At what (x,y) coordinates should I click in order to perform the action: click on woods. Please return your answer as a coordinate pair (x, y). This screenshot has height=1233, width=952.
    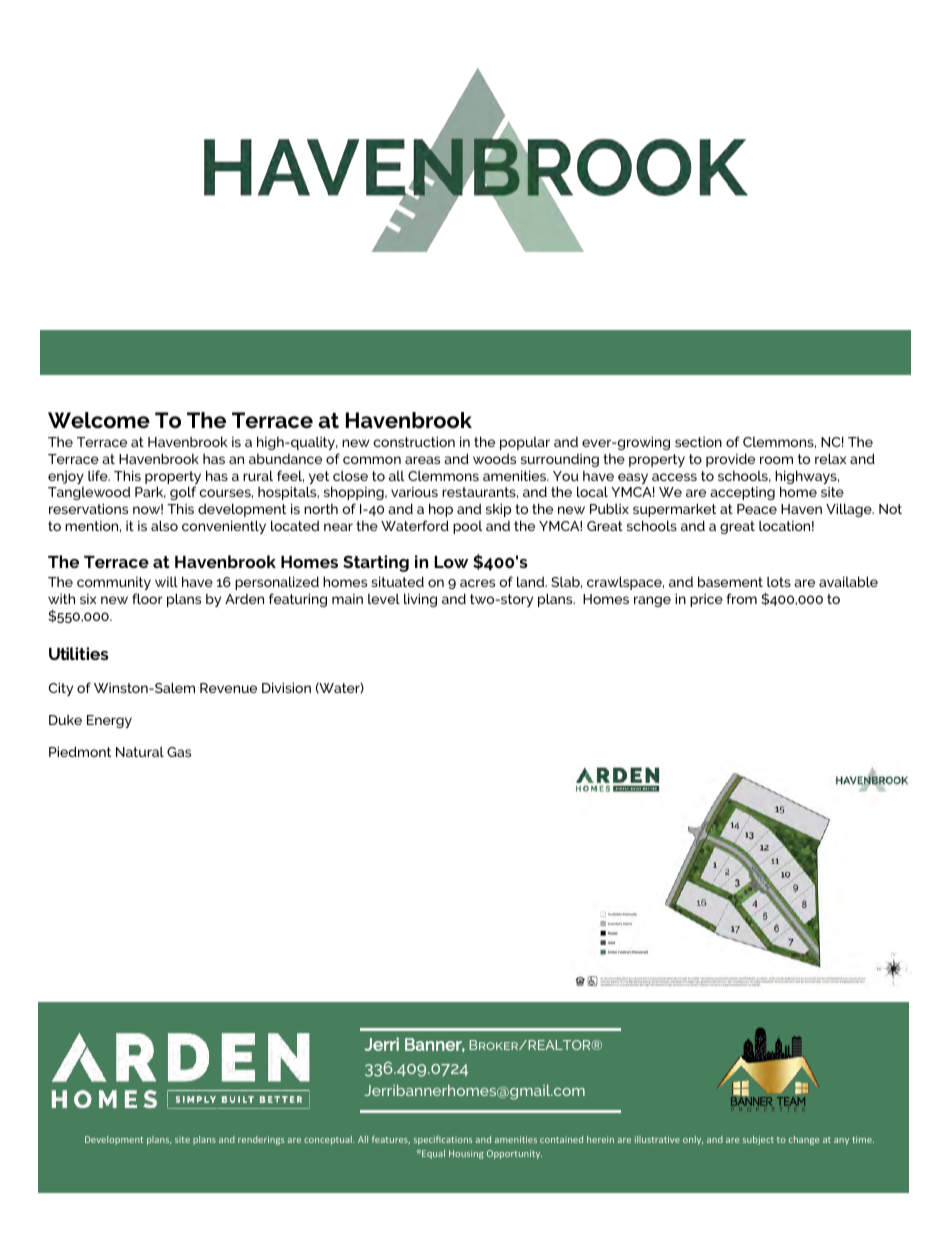
    Looking at the image, I should click on (494, 459).
